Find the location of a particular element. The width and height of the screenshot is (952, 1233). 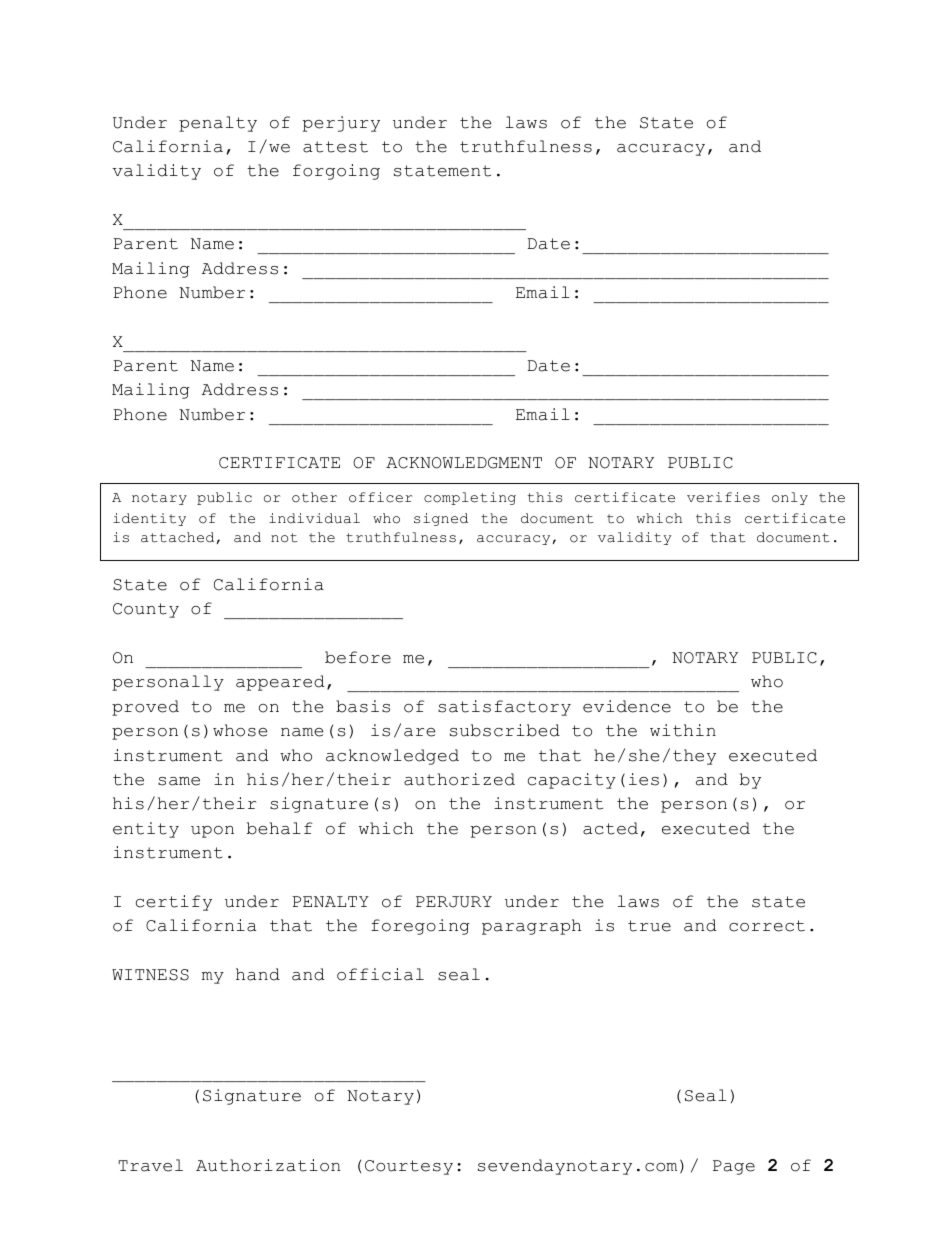

certify is located at coordinates (174, 903).
